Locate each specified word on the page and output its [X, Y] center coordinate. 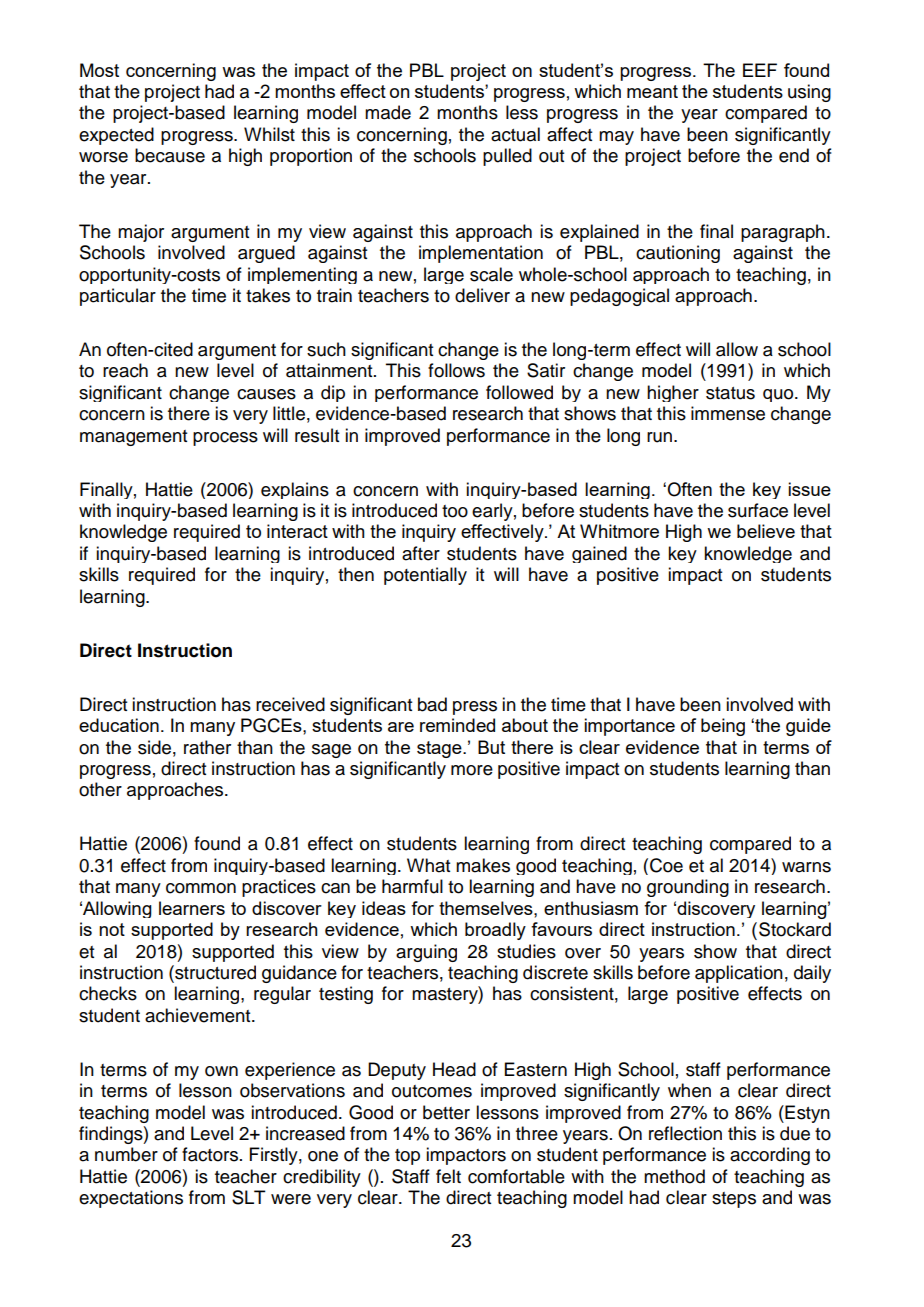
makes [483, 865]
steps [734, 1200]
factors [210, 1154]
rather [207, 747]
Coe [666, 865]
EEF [760, 70]
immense [728, 413]
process [225, 439]
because [170, 155]
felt [448, 1176]
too [455, 511]
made [388, 112]
